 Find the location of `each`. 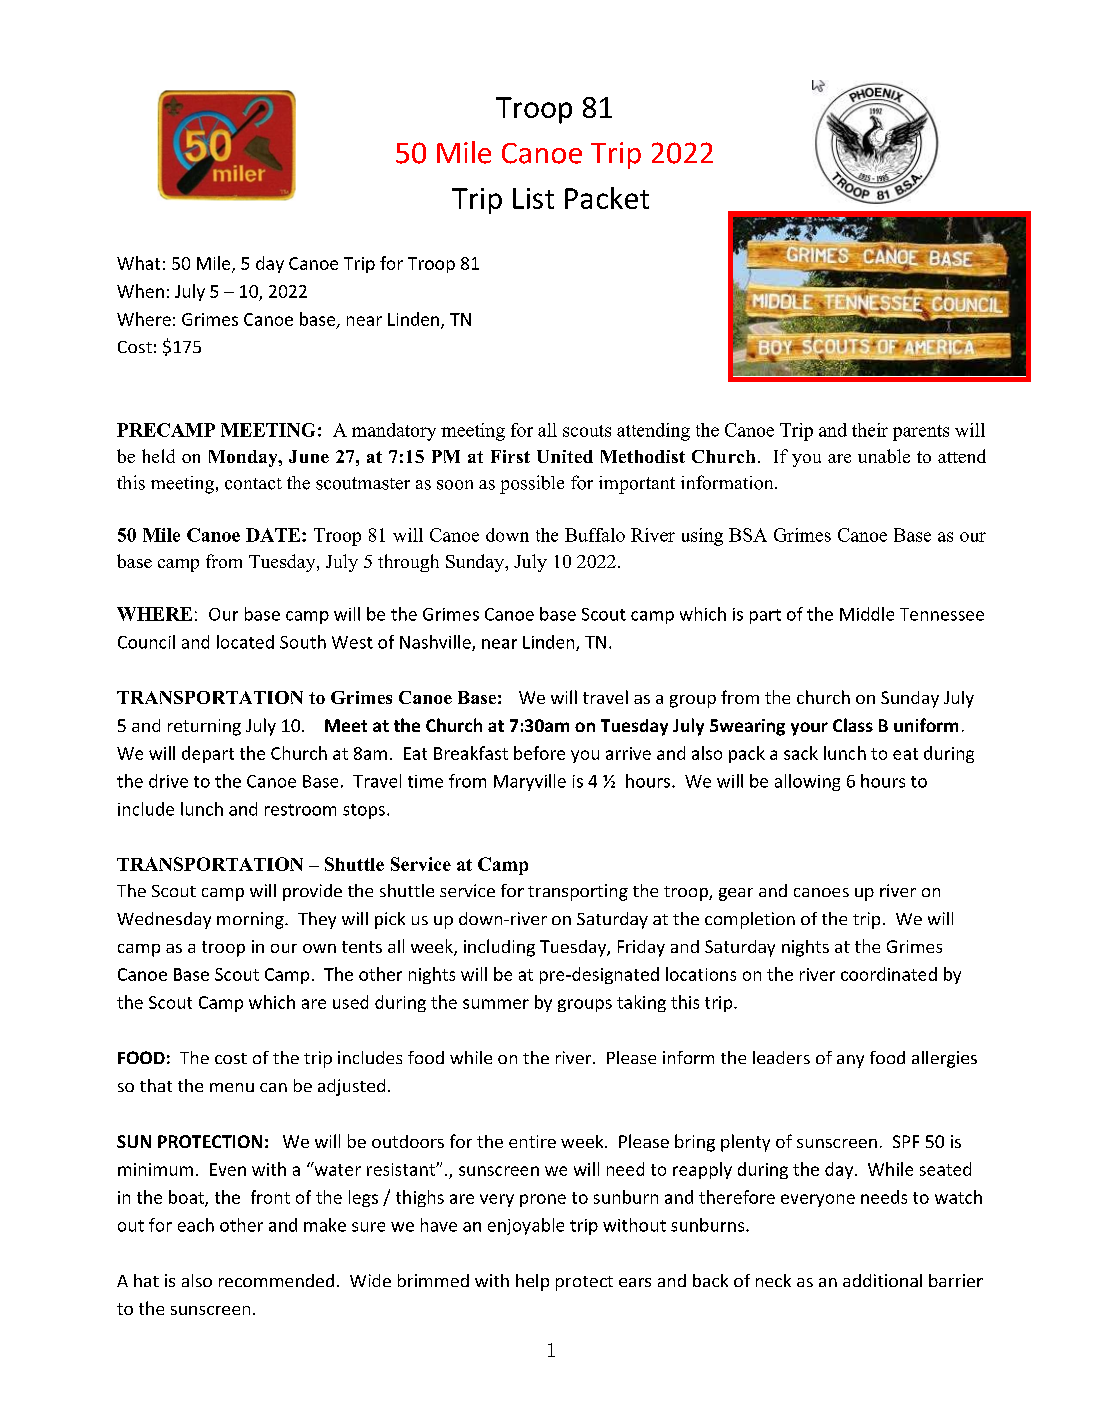

each is located at coordinates (196, 1225).
